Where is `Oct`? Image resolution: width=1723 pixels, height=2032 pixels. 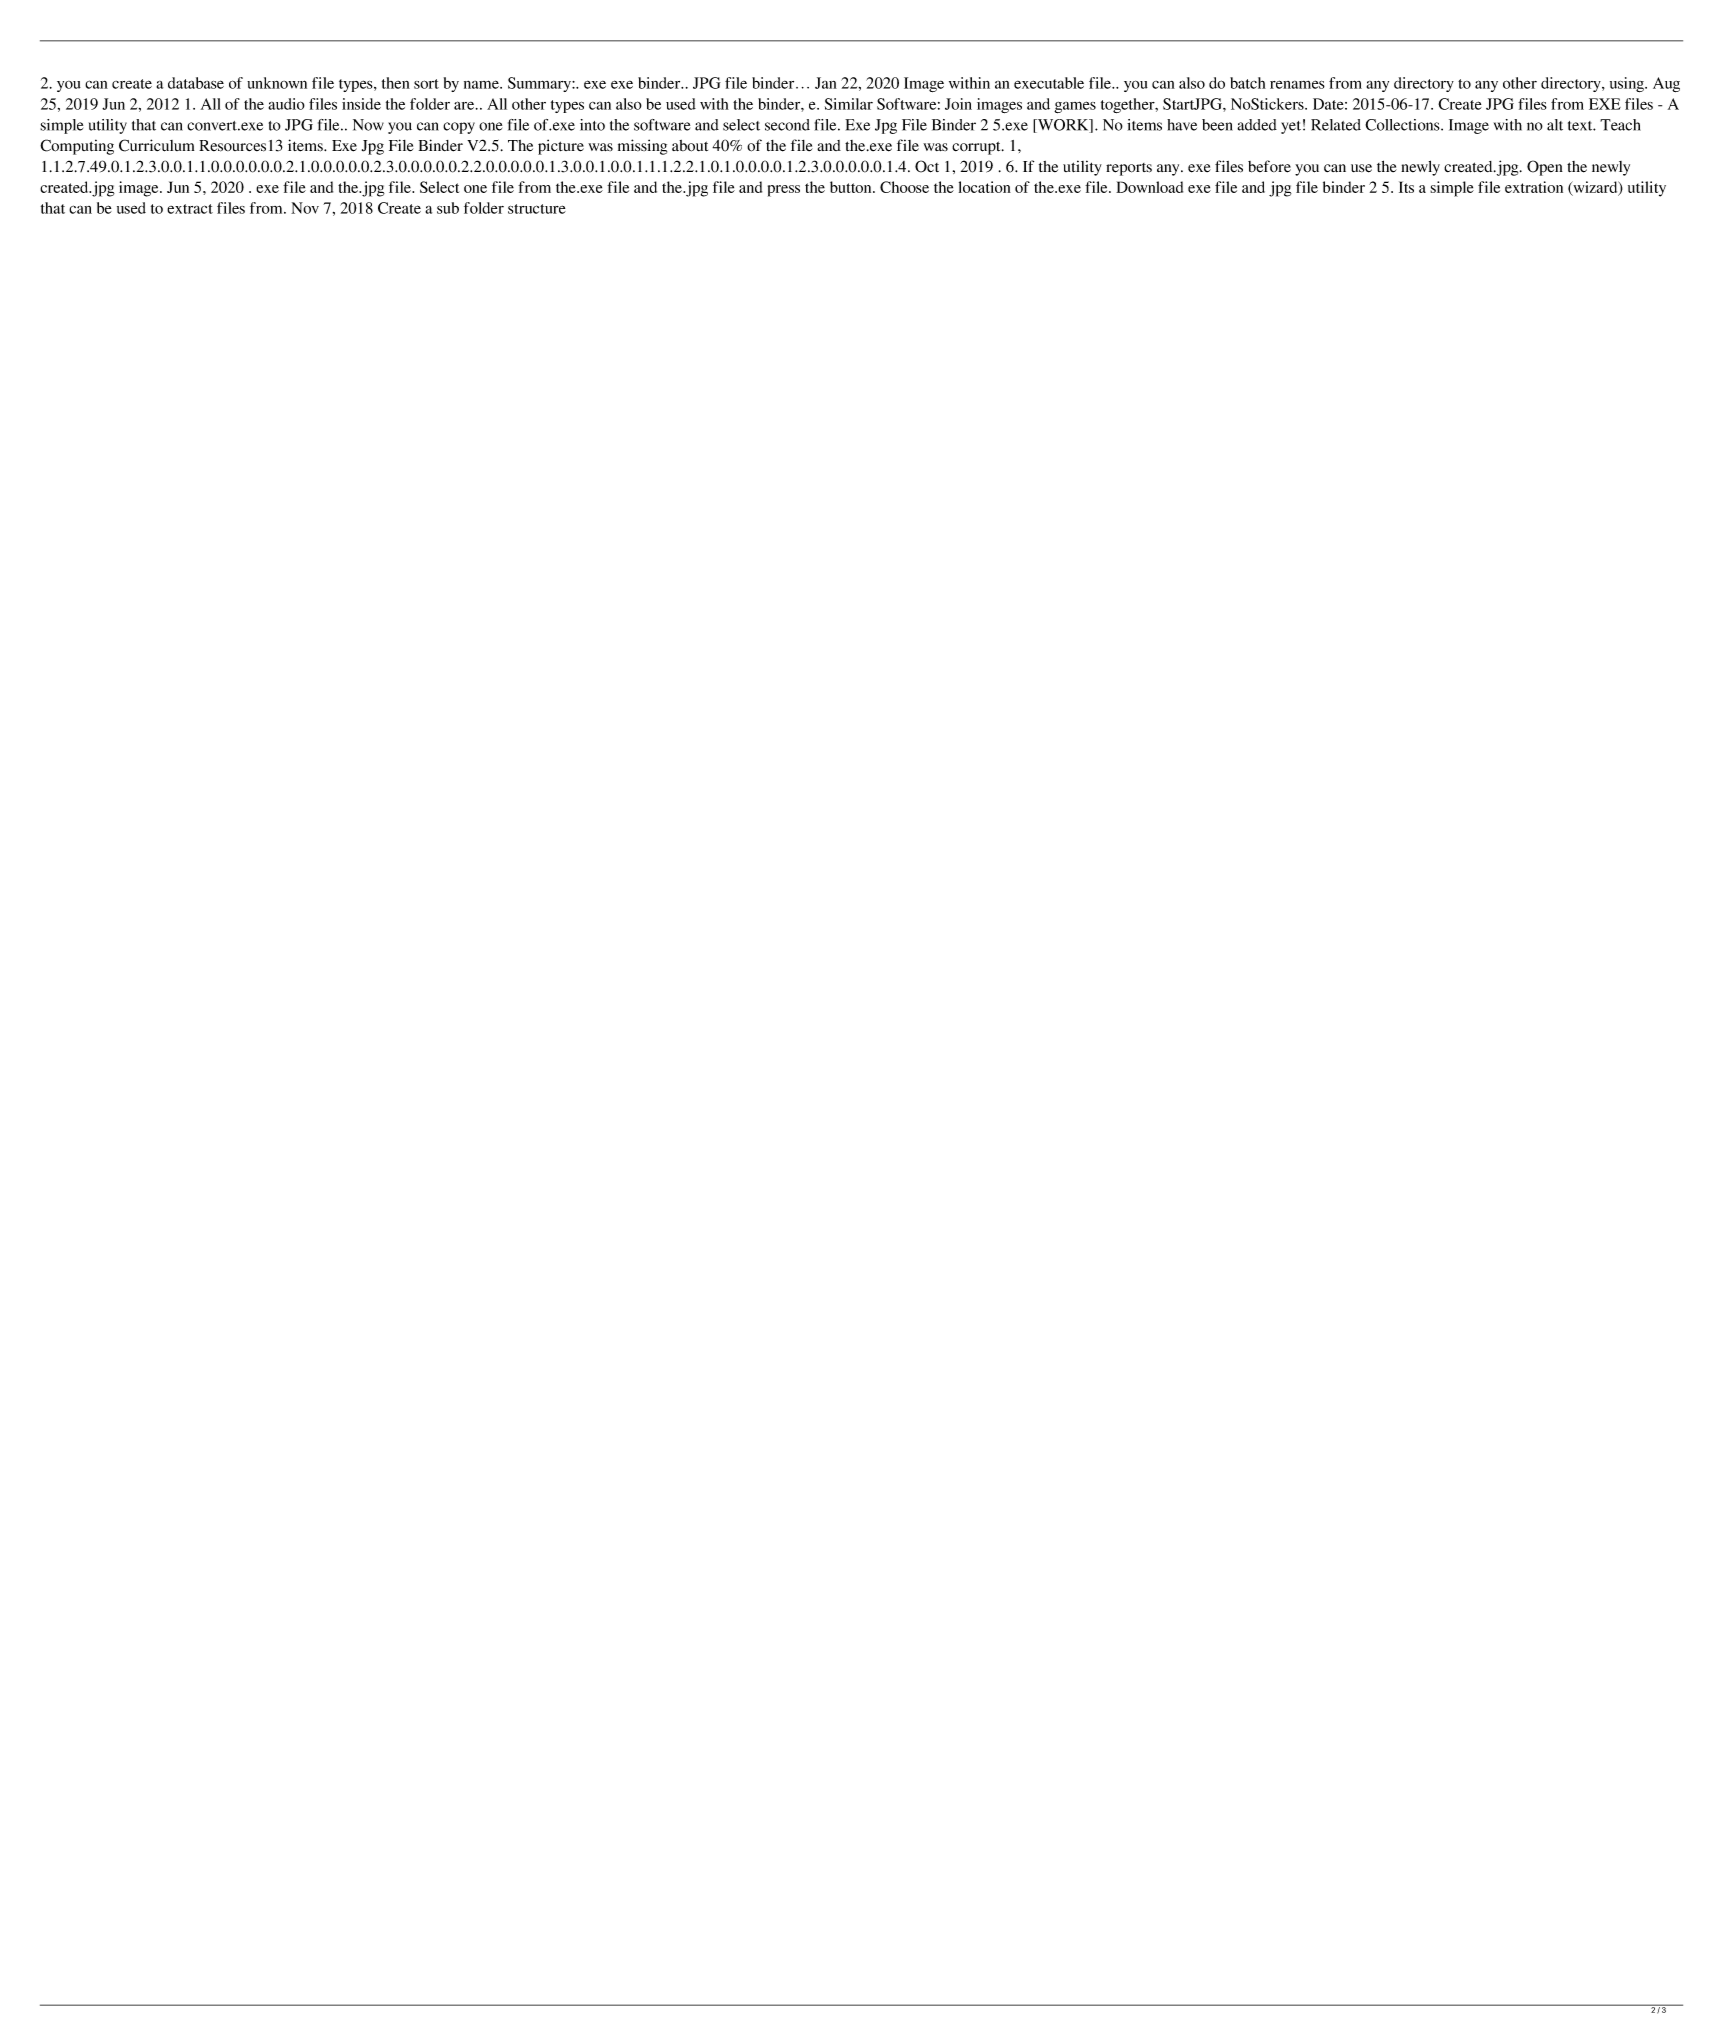 Oct is located at coordinates (927, 166).
